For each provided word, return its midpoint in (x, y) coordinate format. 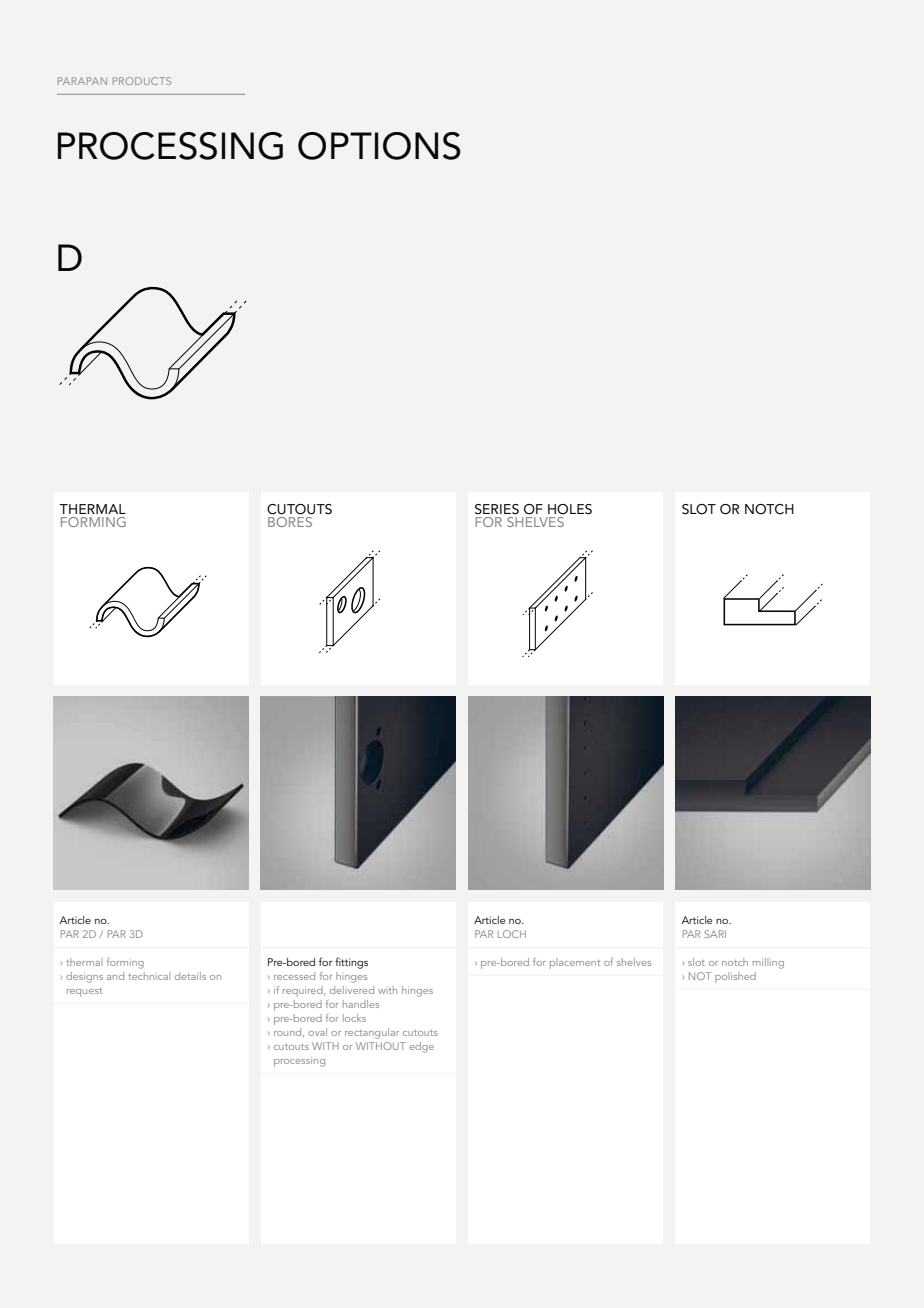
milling (768, 963)
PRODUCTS (142, 81)
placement (575, 963)
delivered (352, 990)
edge (421, 1047)
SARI (715, 934)
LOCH (512, 934)
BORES (290, 522)
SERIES (497, 509)
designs (84, 977)
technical (149, 976)
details (190, 976)
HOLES (570, 509)
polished (735, 977)
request (84, 992)
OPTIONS (379, 146)
